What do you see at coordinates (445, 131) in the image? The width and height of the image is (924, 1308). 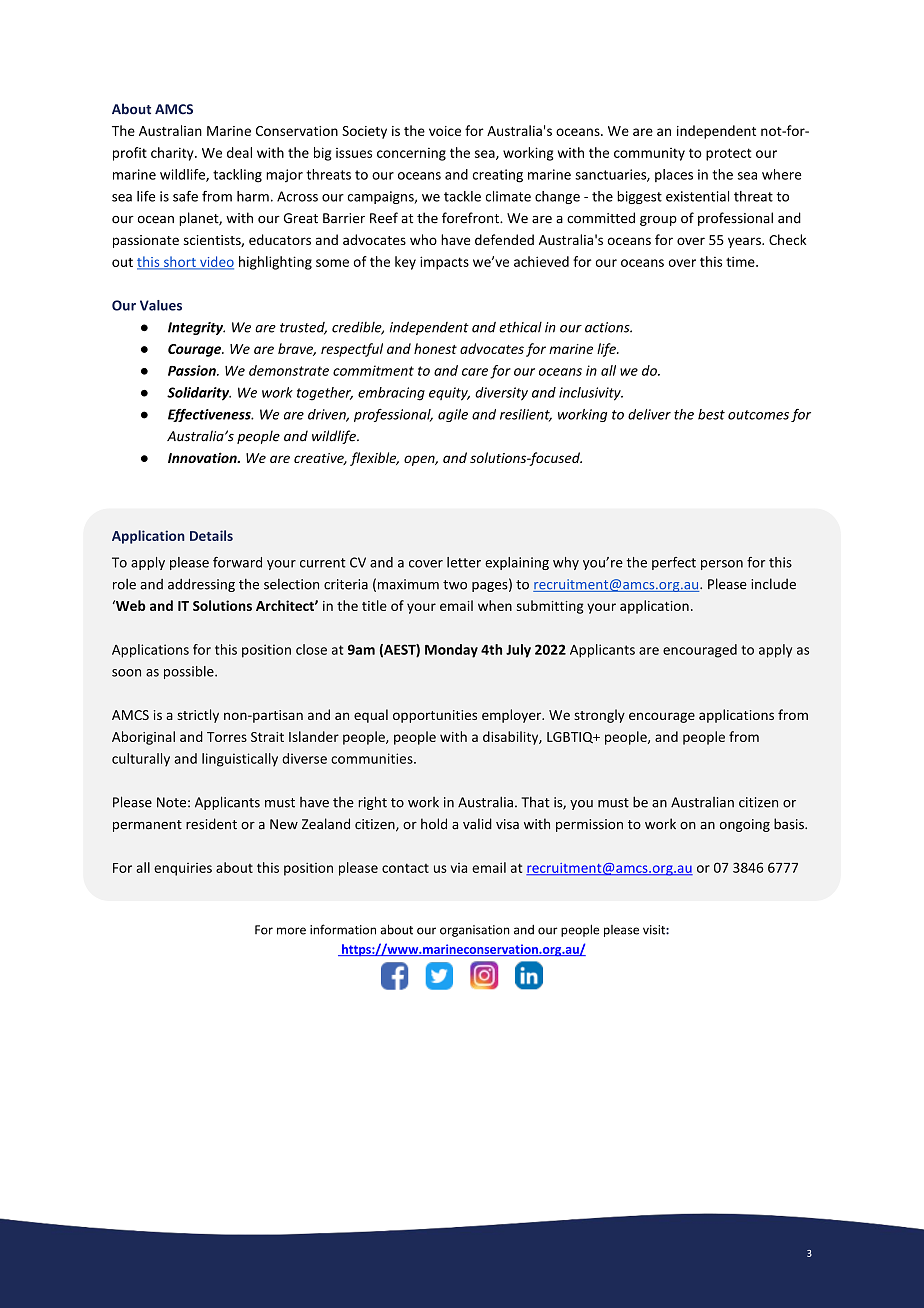 I see `voice` at bounding box center [445, 131].
